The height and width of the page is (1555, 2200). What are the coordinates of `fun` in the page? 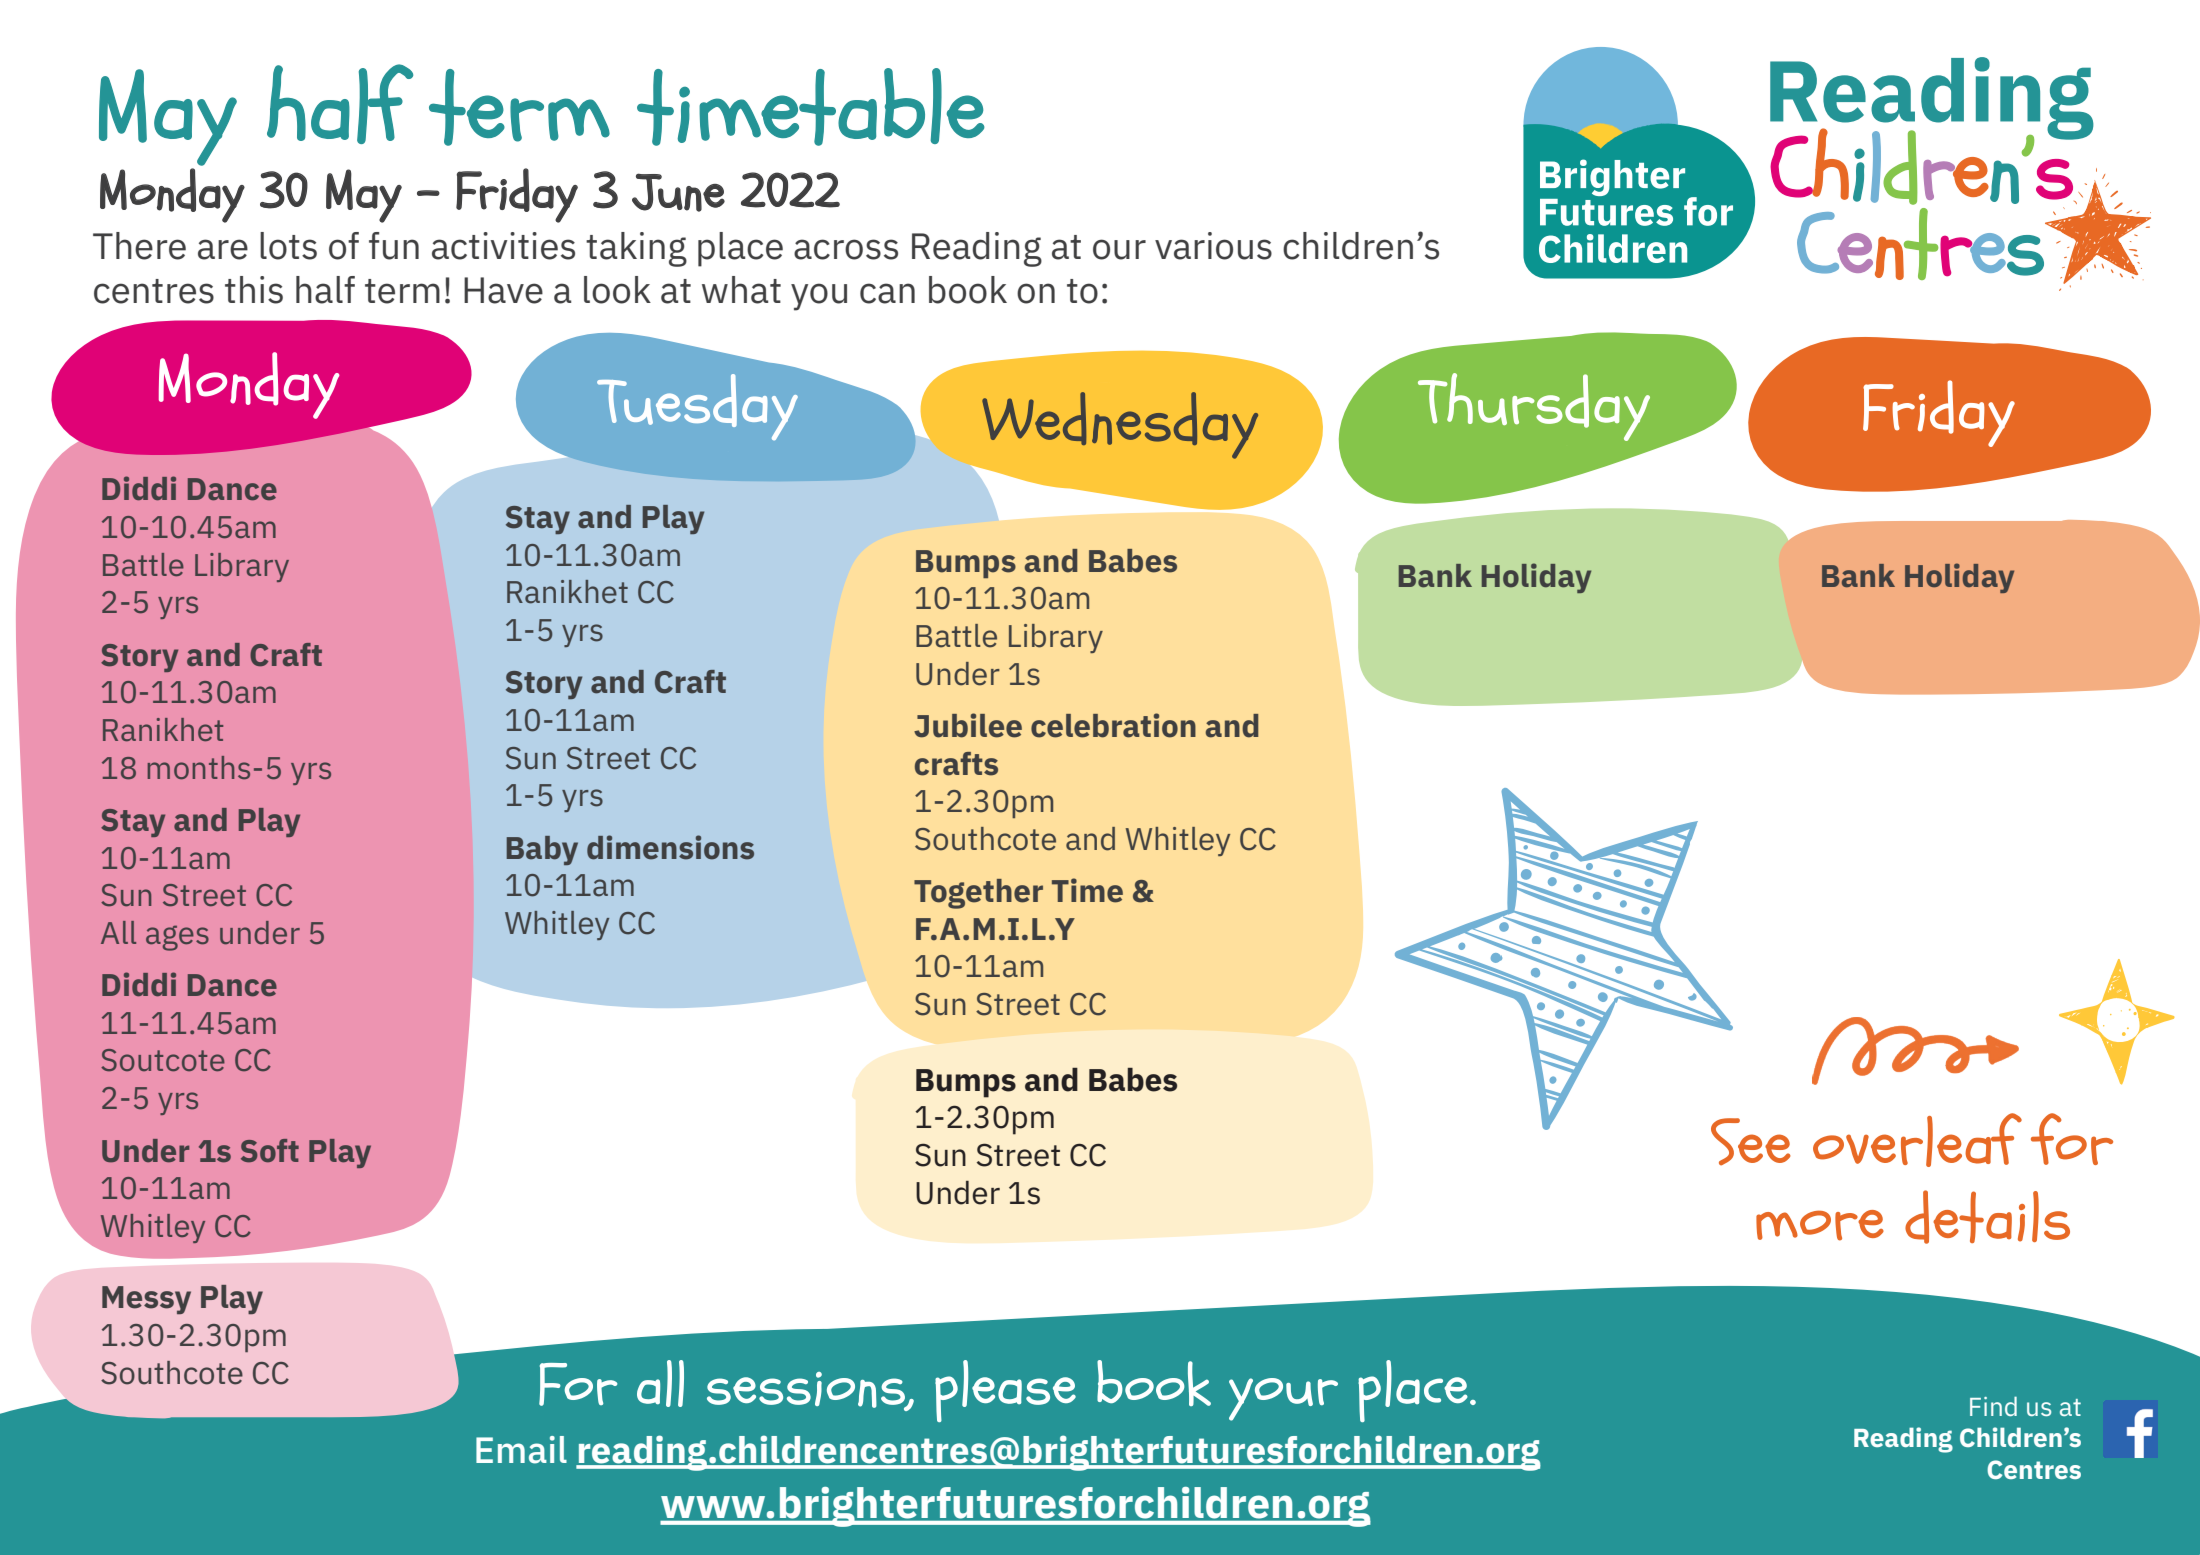 It's located at (394, 246).
